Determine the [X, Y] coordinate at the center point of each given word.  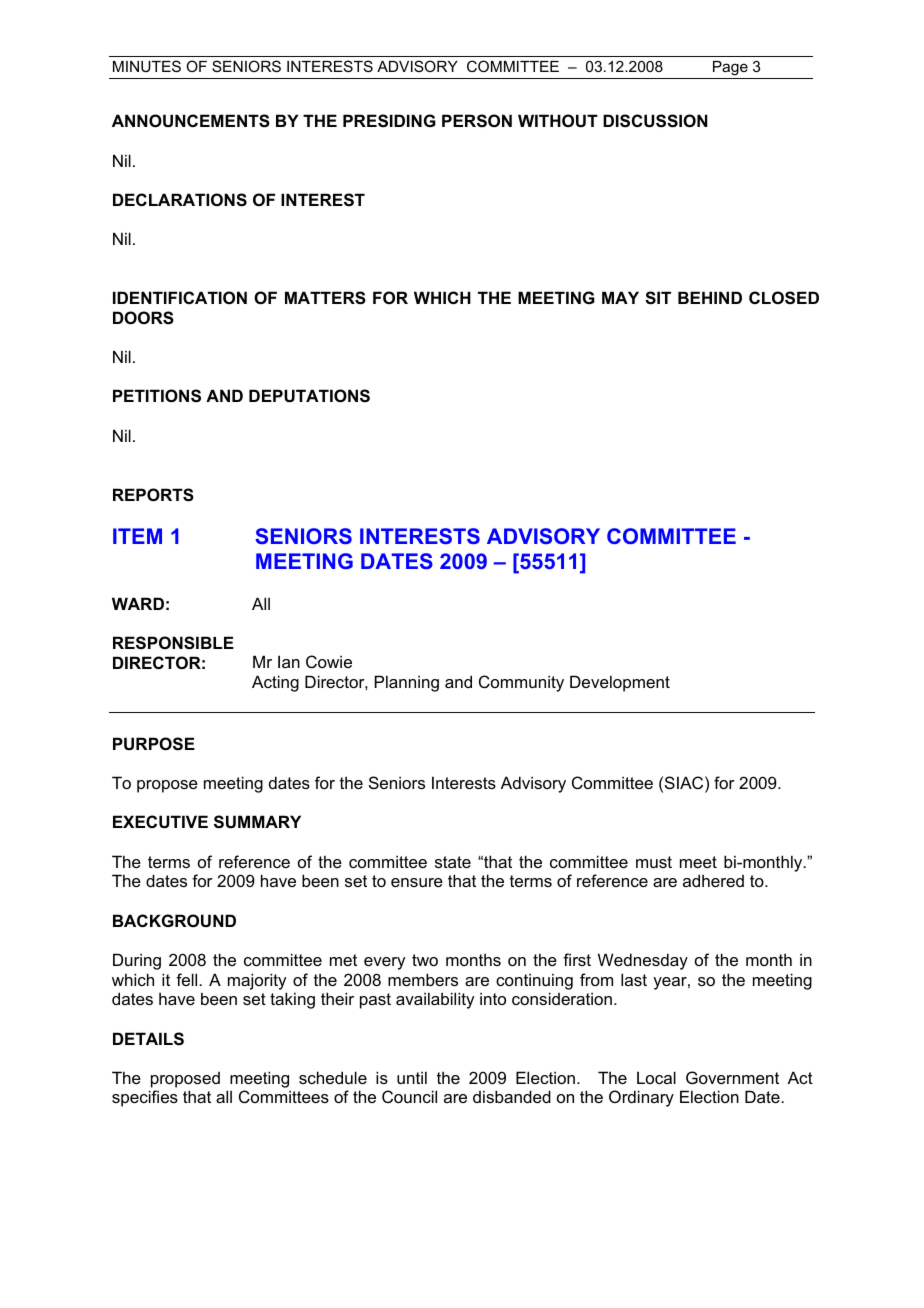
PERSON [477, 121]
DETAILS [148, 1039]
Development [620, 683]
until [412, 1077]
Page [730, 68]
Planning [407, 683]
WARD [138, 603]
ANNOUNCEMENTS [191, 121]
